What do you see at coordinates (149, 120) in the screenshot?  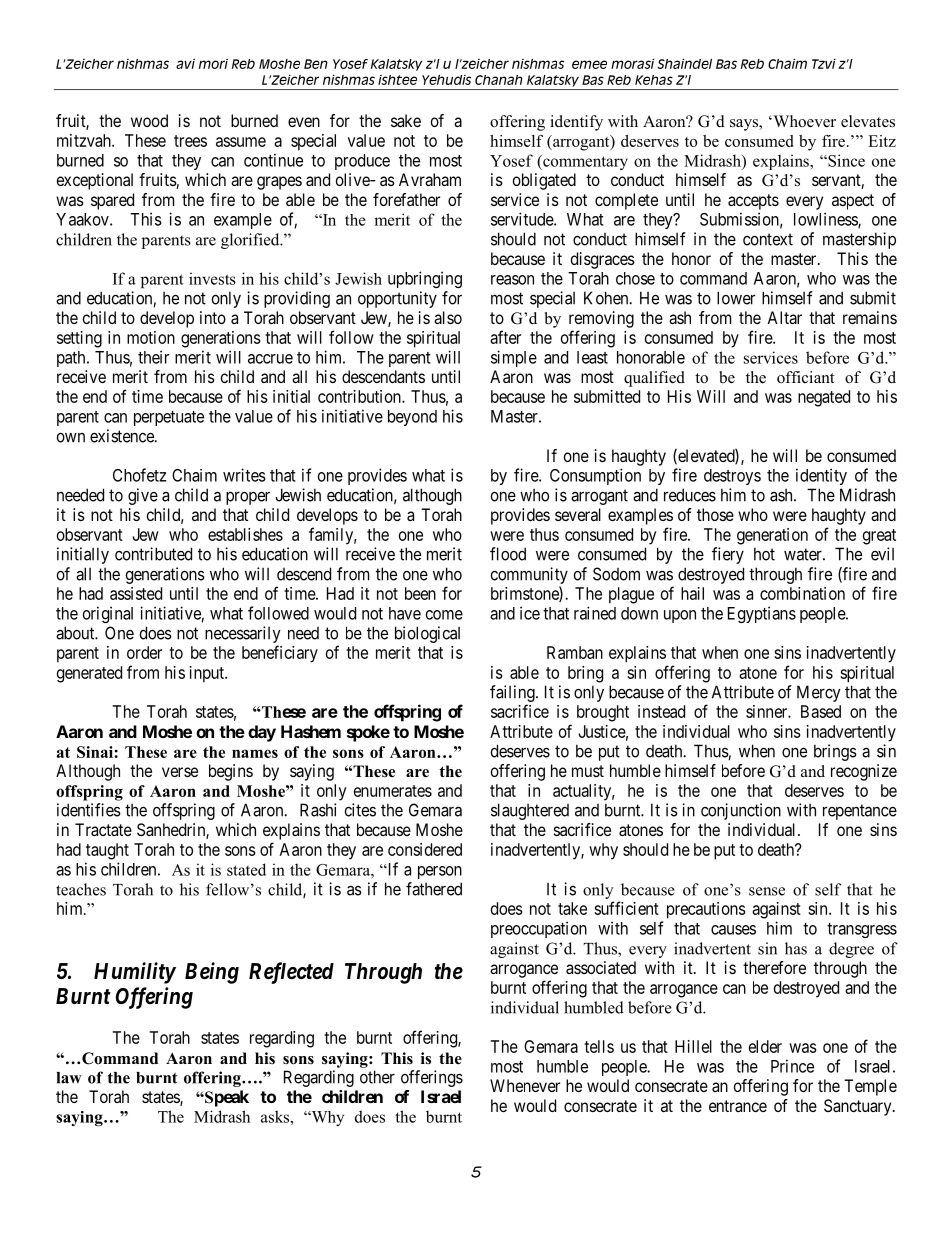 I see `wood` at bounding box center [149, 120].
